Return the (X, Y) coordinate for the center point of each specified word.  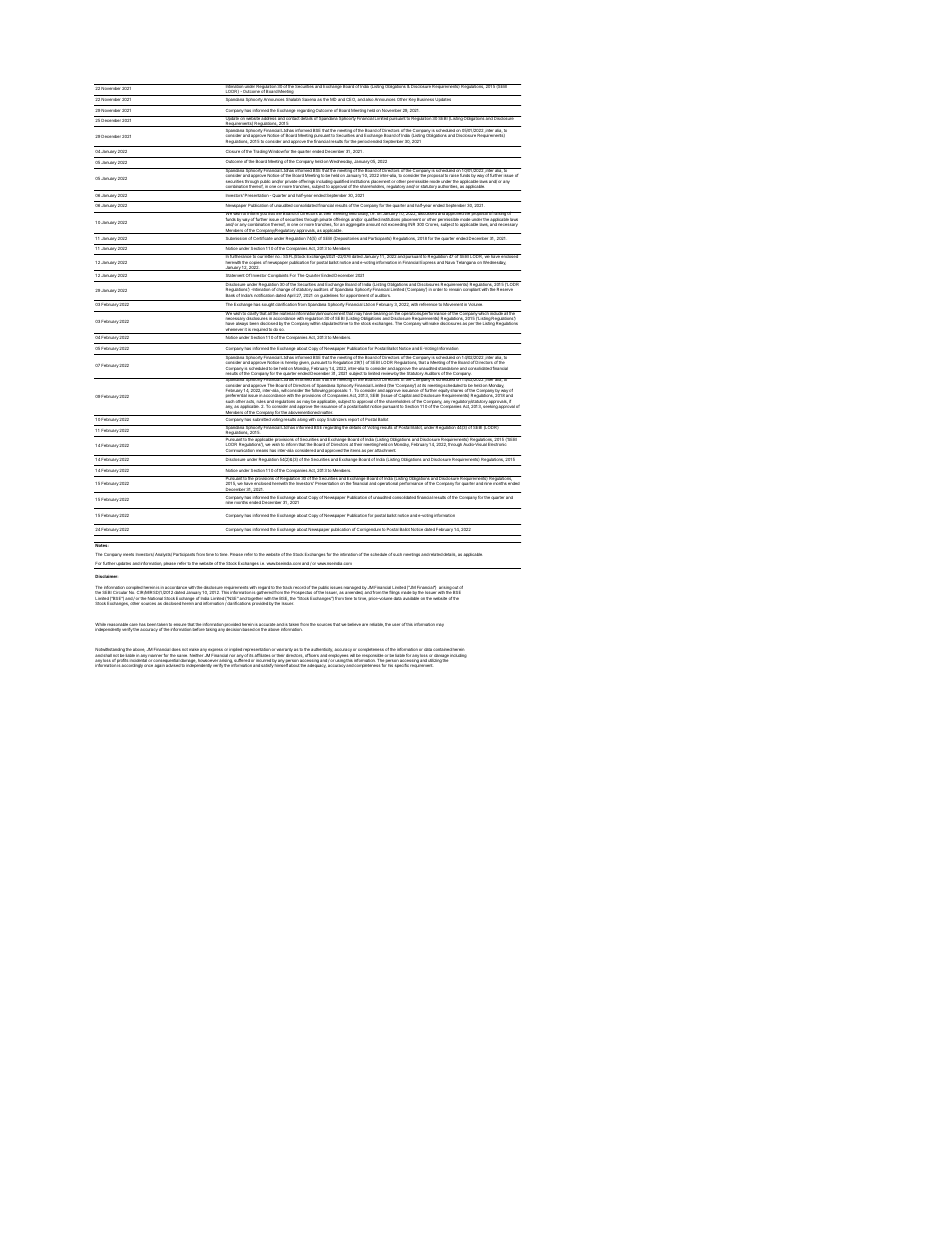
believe (354, 624)
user (396, 624)
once (148, 665)
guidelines (329, 297)
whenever (234, 331)
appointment (357, 297)
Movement (453, 304)
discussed (427, 213)
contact (293, 119)
